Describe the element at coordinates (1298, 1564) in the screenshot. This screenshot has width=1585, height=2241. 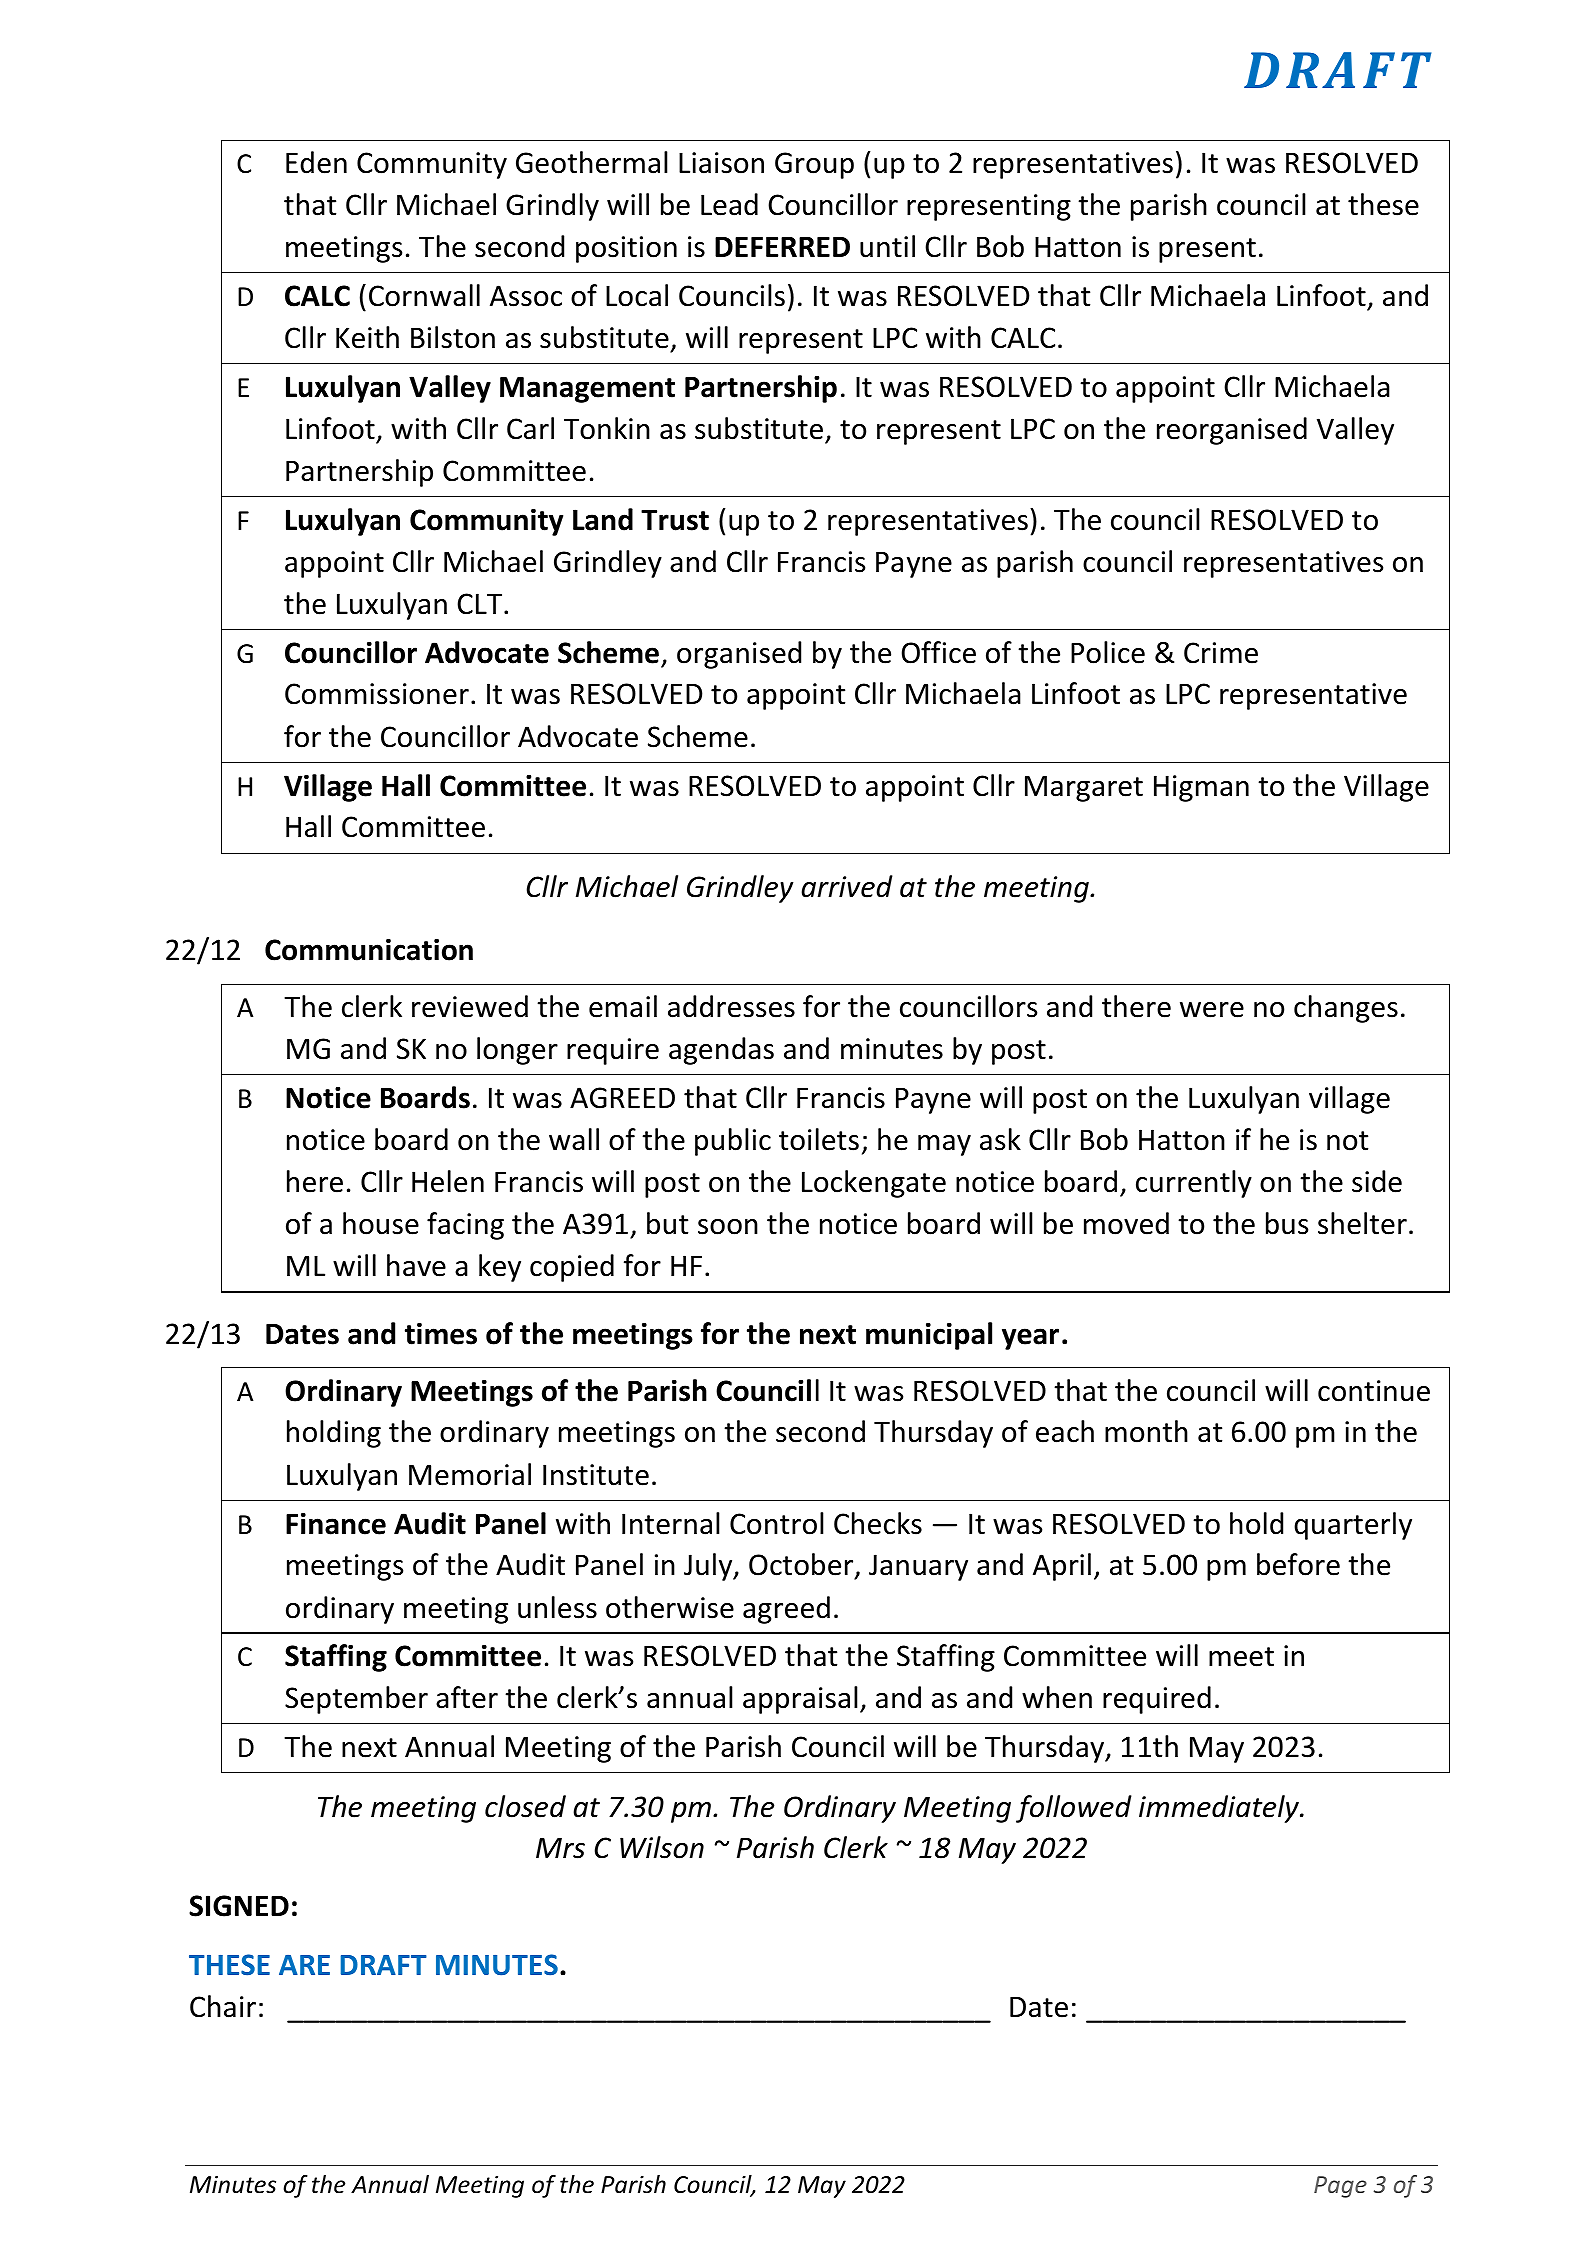
I see `before` at that location.
